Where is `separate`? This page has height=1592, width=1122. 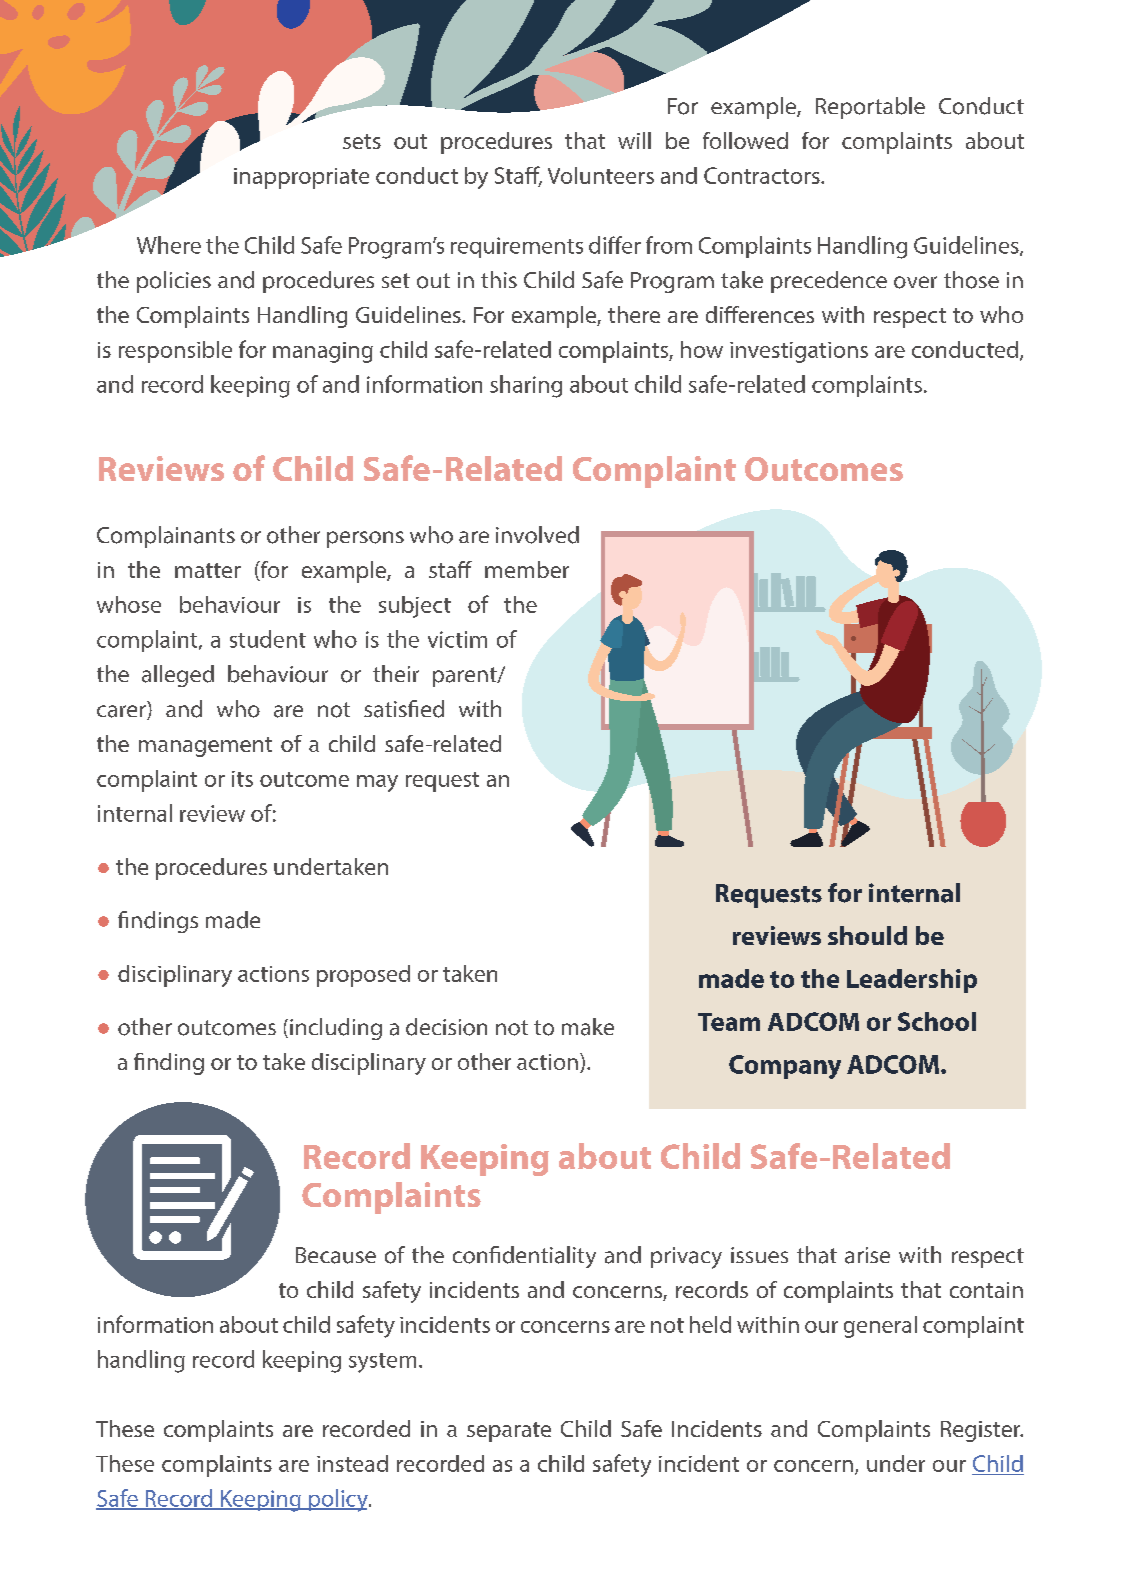
separate is located at coordinates (509, 1432).
